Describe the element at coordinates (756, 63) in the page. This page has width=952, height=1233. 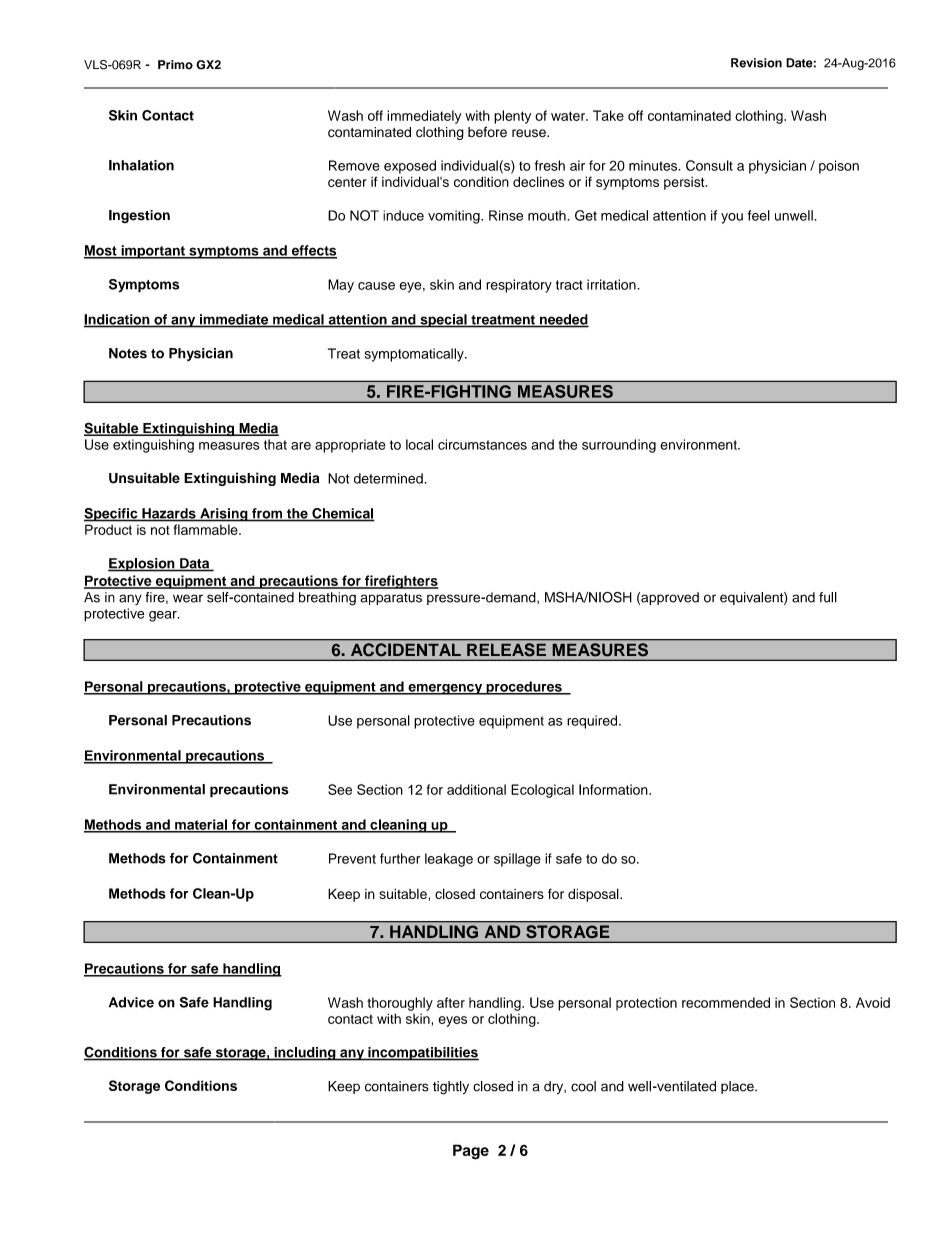
I see `Revision` at that location.
